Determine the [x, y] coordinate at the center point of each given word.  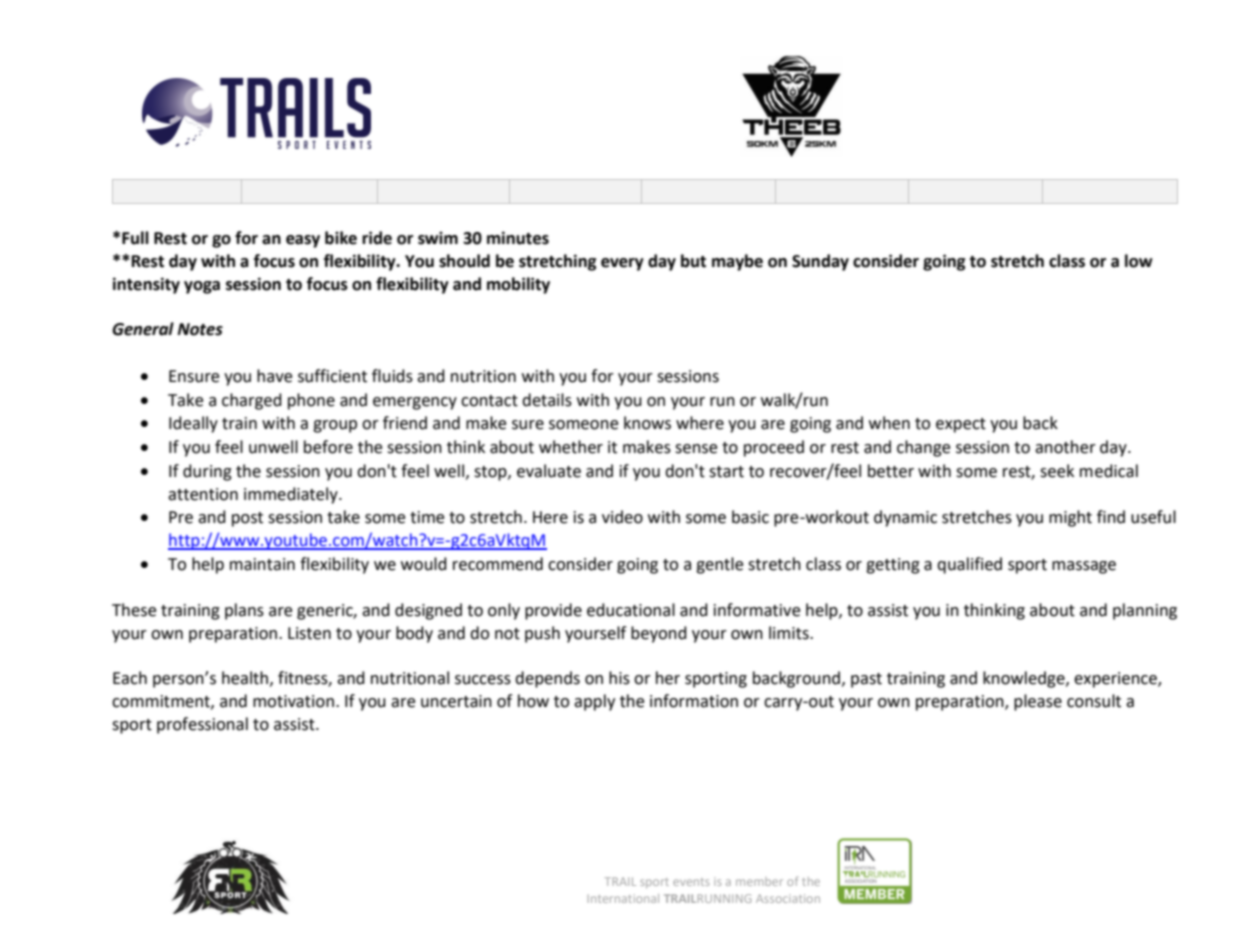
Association [788, 898]
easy [303, 241]
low [1139, 261]
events [691, 882]
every [622, 264]
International [623, 898]
